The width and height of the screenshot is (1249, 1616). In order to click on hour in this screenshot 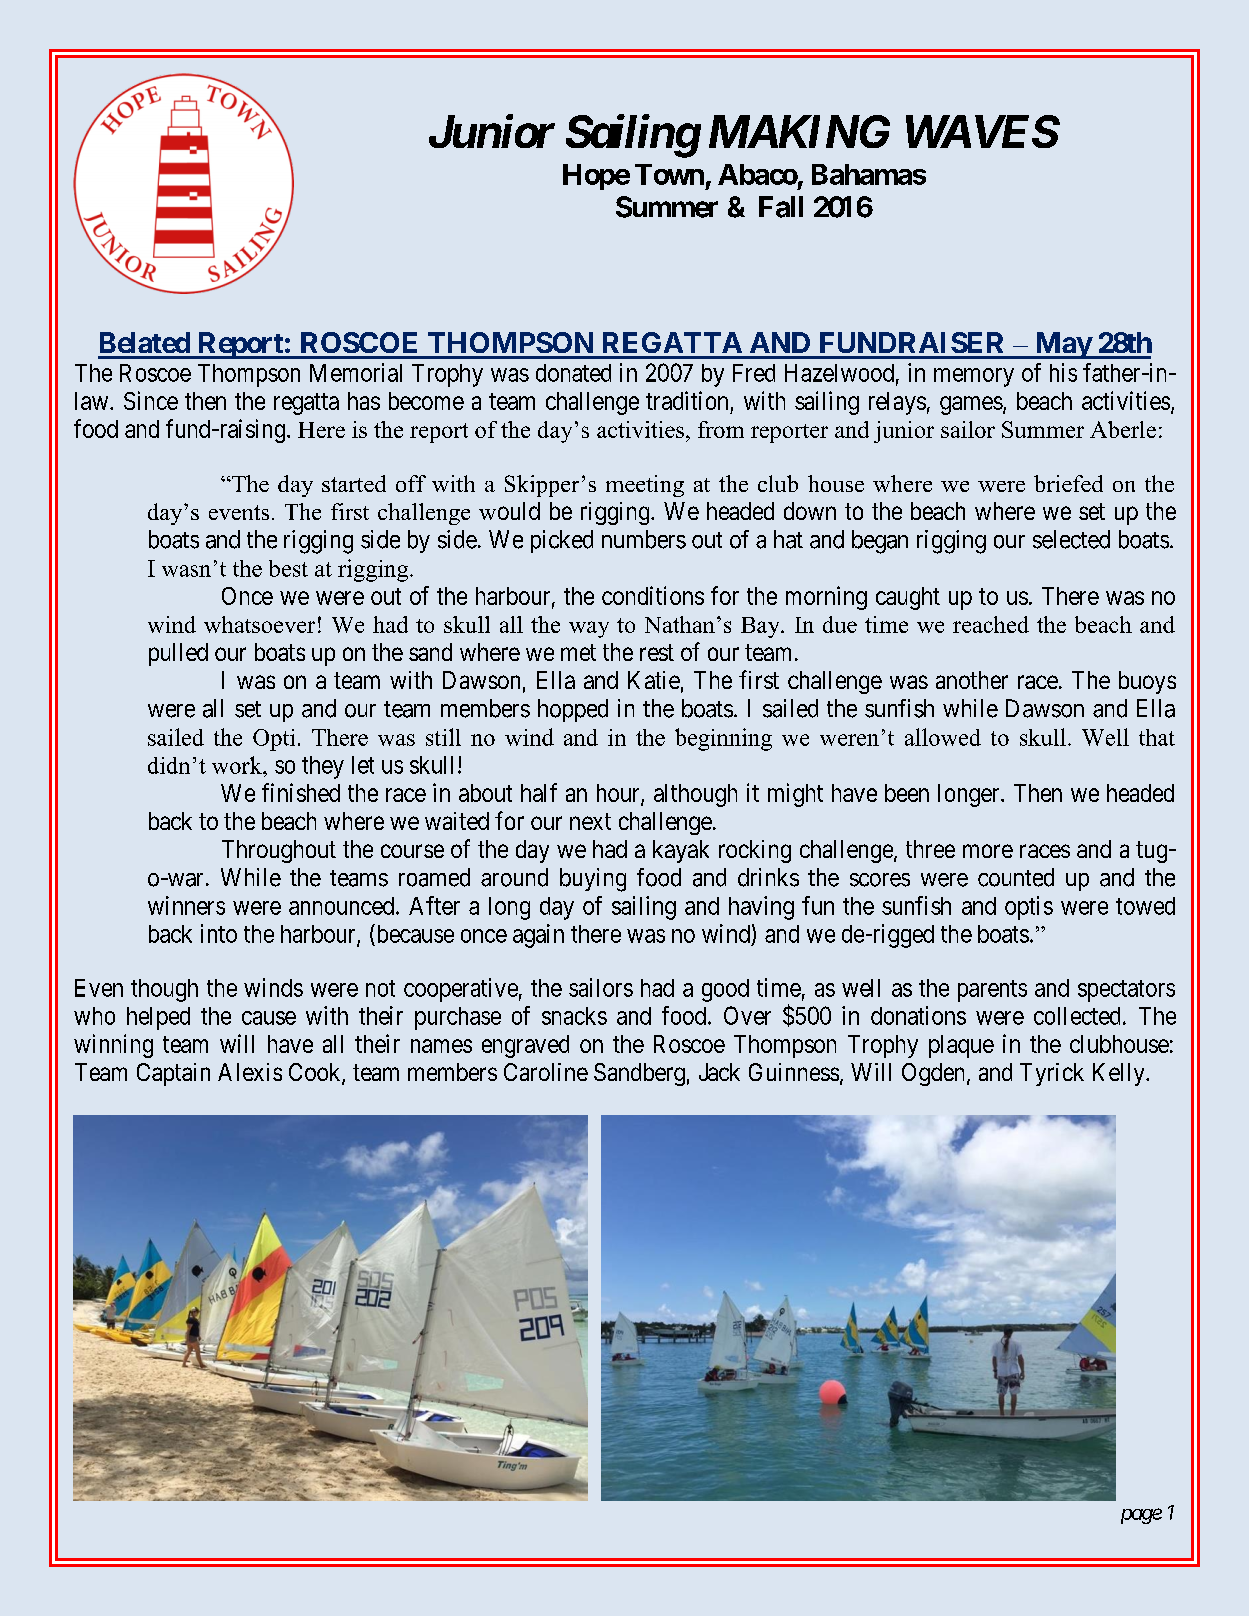, I will do `click(619, 794)`.
